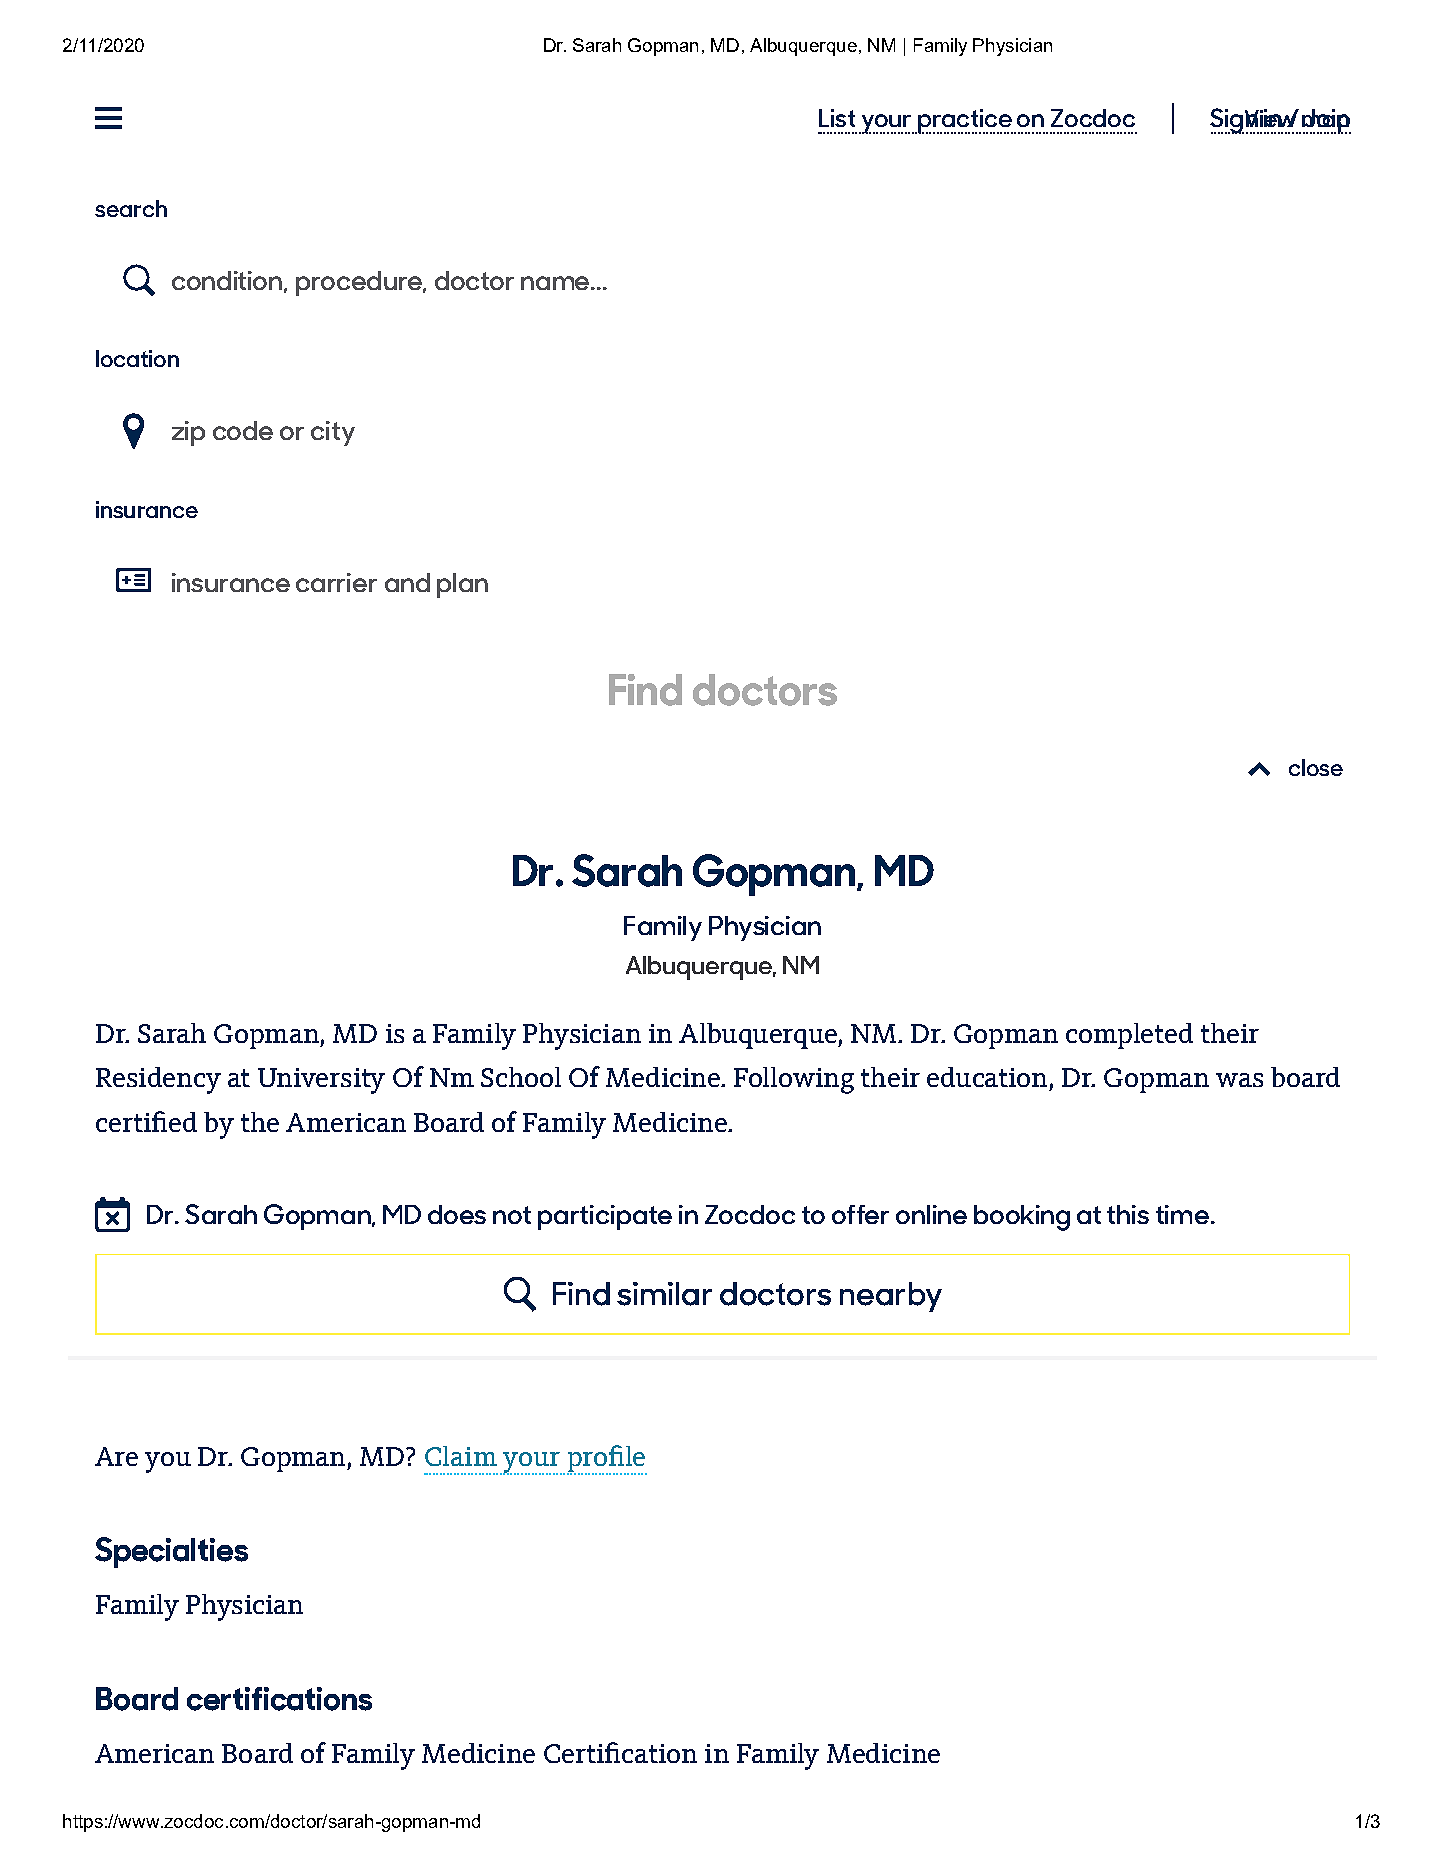 Image resolution: width=1443 pixels, height=1868 pixels. I want to click on close, so click(1316, 767).
